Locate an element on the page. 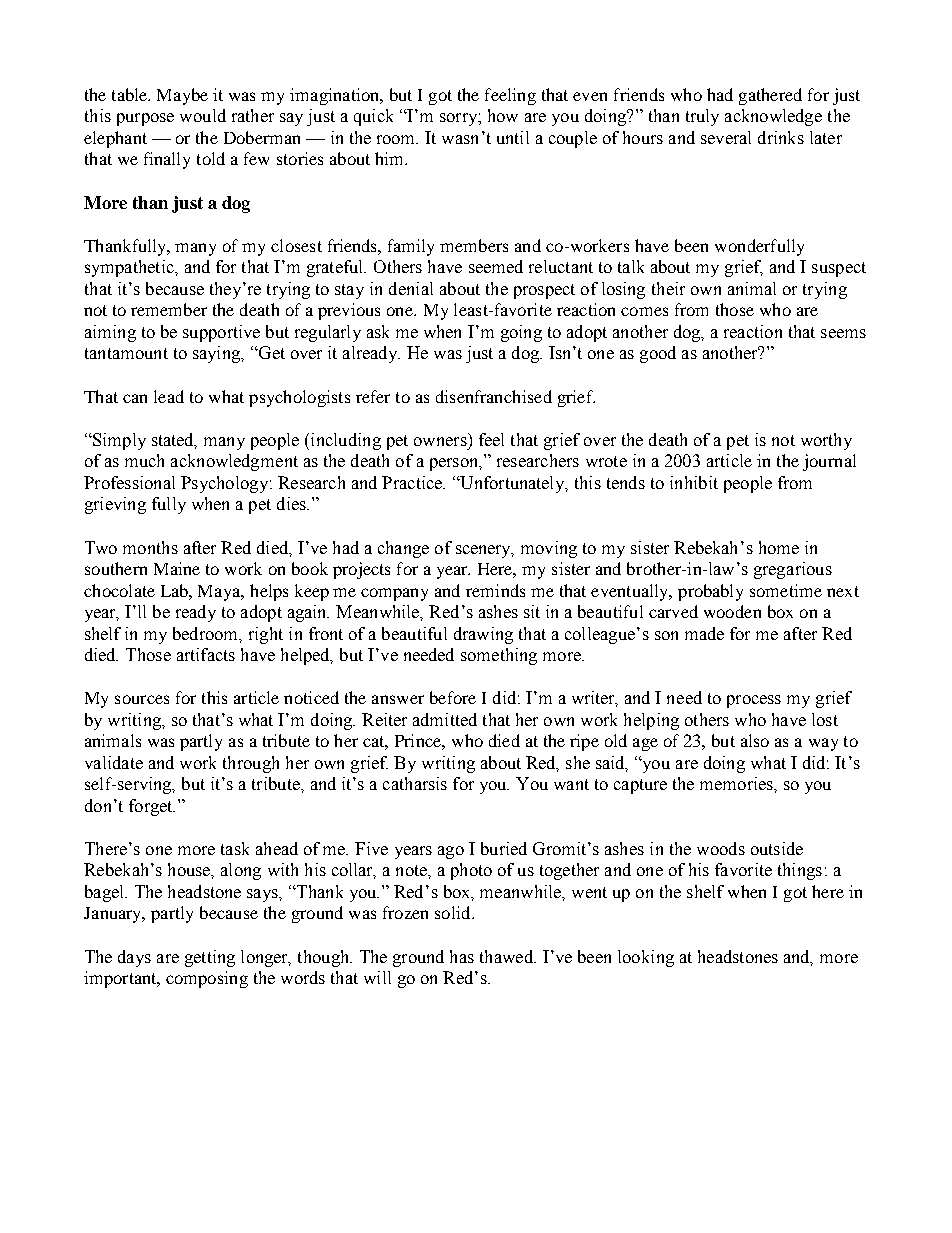 The height and width of the image is (1233, 952). would is located at coordinates (203, 115).
